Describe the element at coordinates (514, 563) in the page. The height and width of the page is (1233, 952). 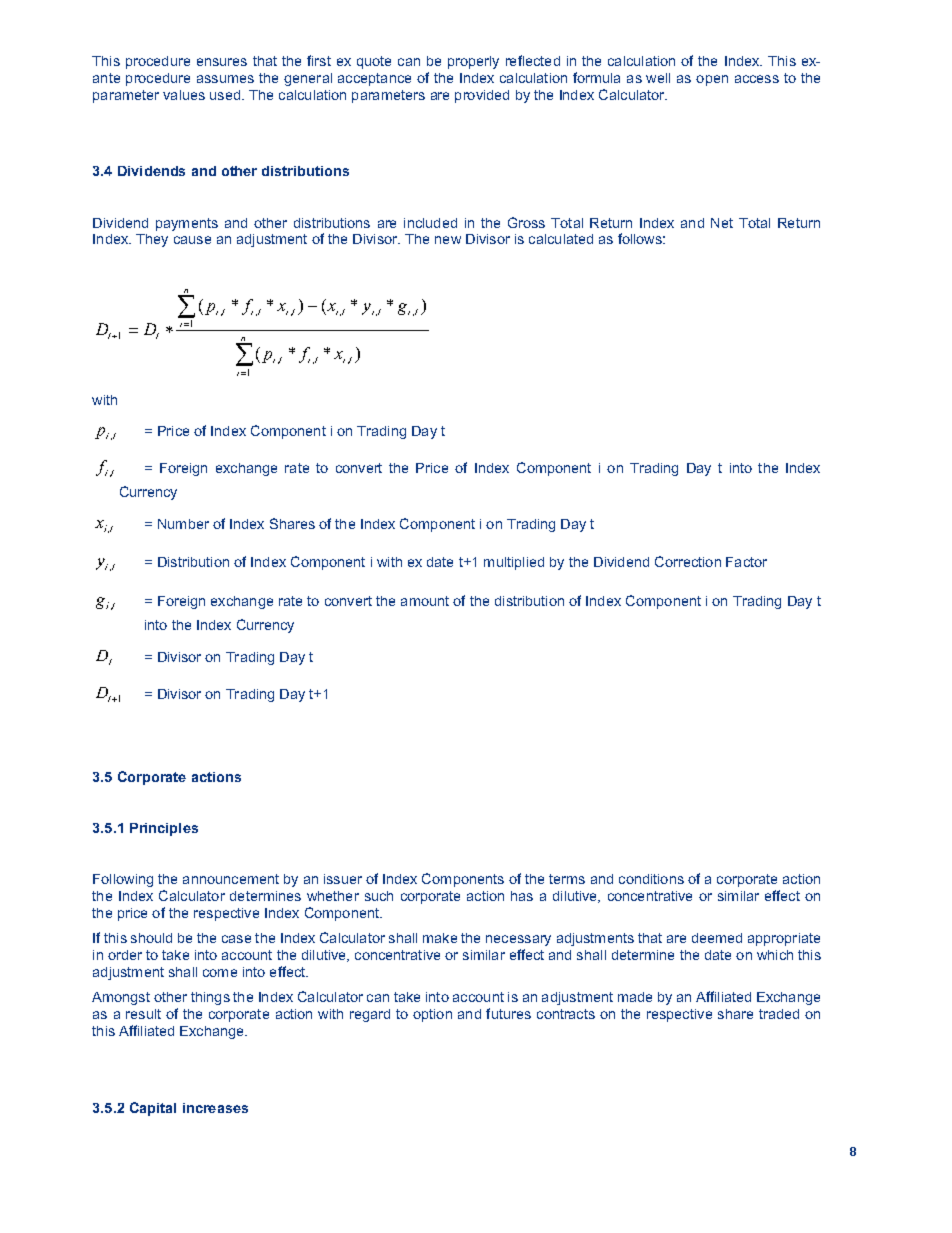
I see `multiplied` at that location.
